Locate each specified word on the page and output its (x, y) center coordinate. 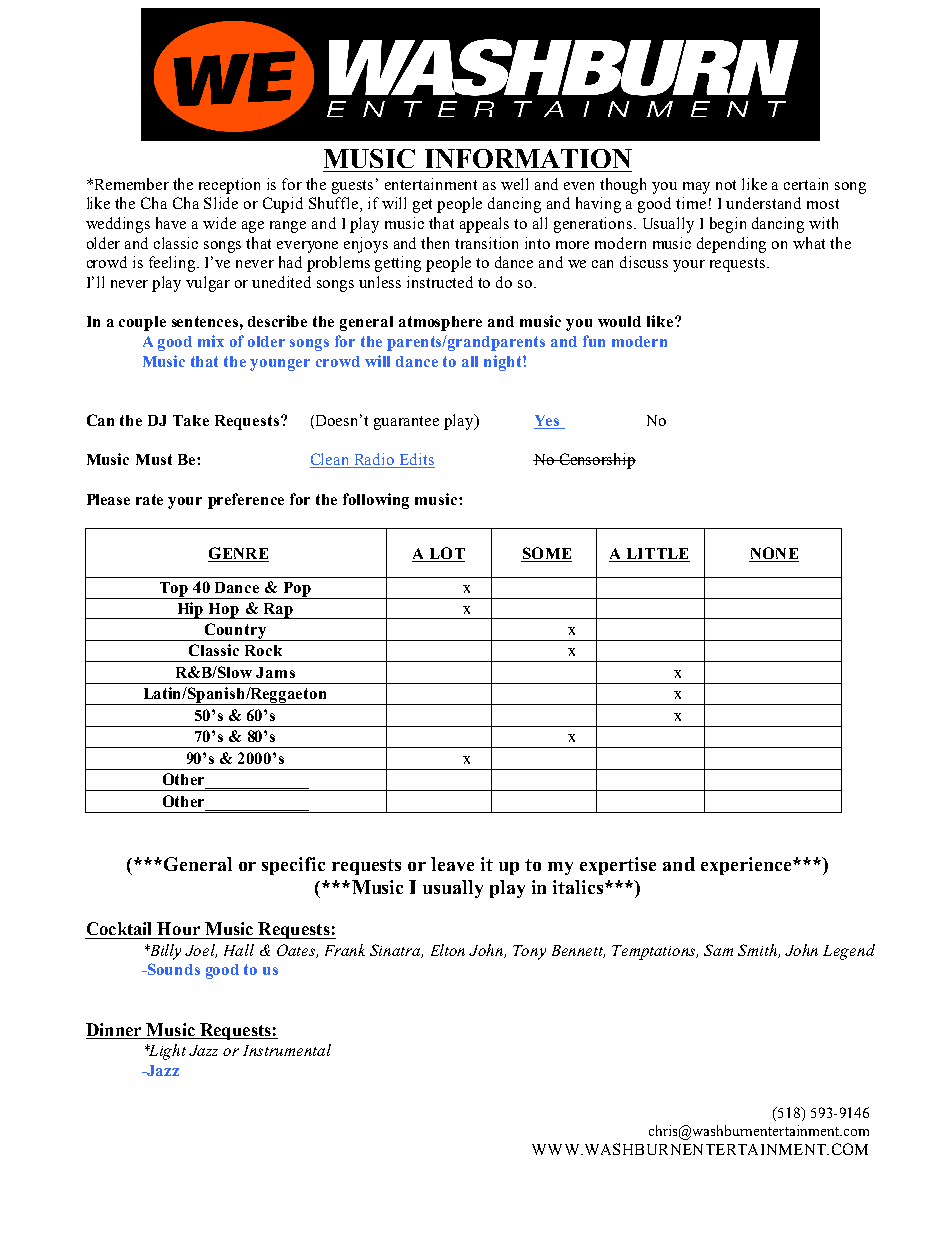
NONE (774, 553)
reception (229, 186)
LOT (447, 553)
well (514, 184)
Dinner (113, 1029)
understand (763, 203)
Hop (224, 611)
